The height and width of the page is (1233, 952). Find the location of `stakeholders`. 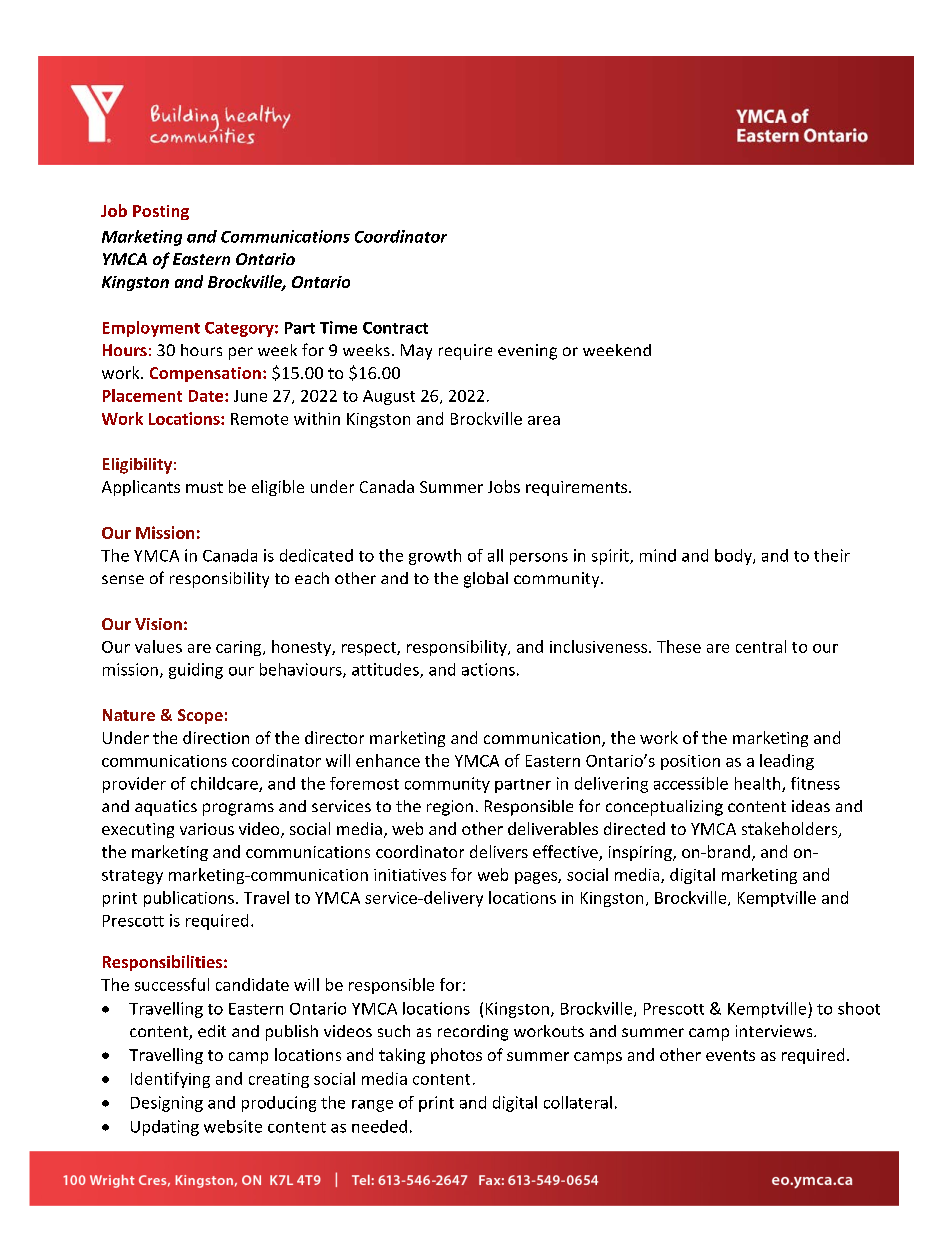

stakeholders is located at coordinates (791, 830).
